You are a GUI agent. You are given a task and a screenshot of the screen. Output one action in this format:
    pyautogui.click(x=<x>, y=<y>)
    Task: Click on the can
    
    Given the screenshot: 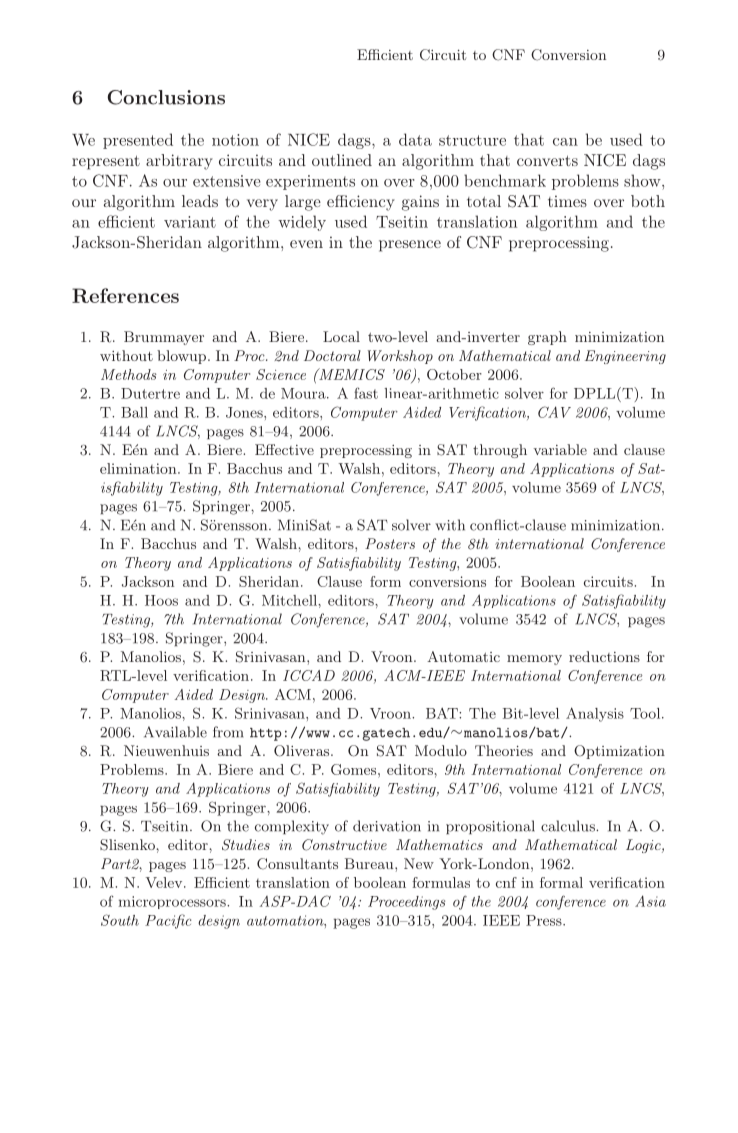 What is the action you would take?
    pyautogui.click(x=565, y=142)
